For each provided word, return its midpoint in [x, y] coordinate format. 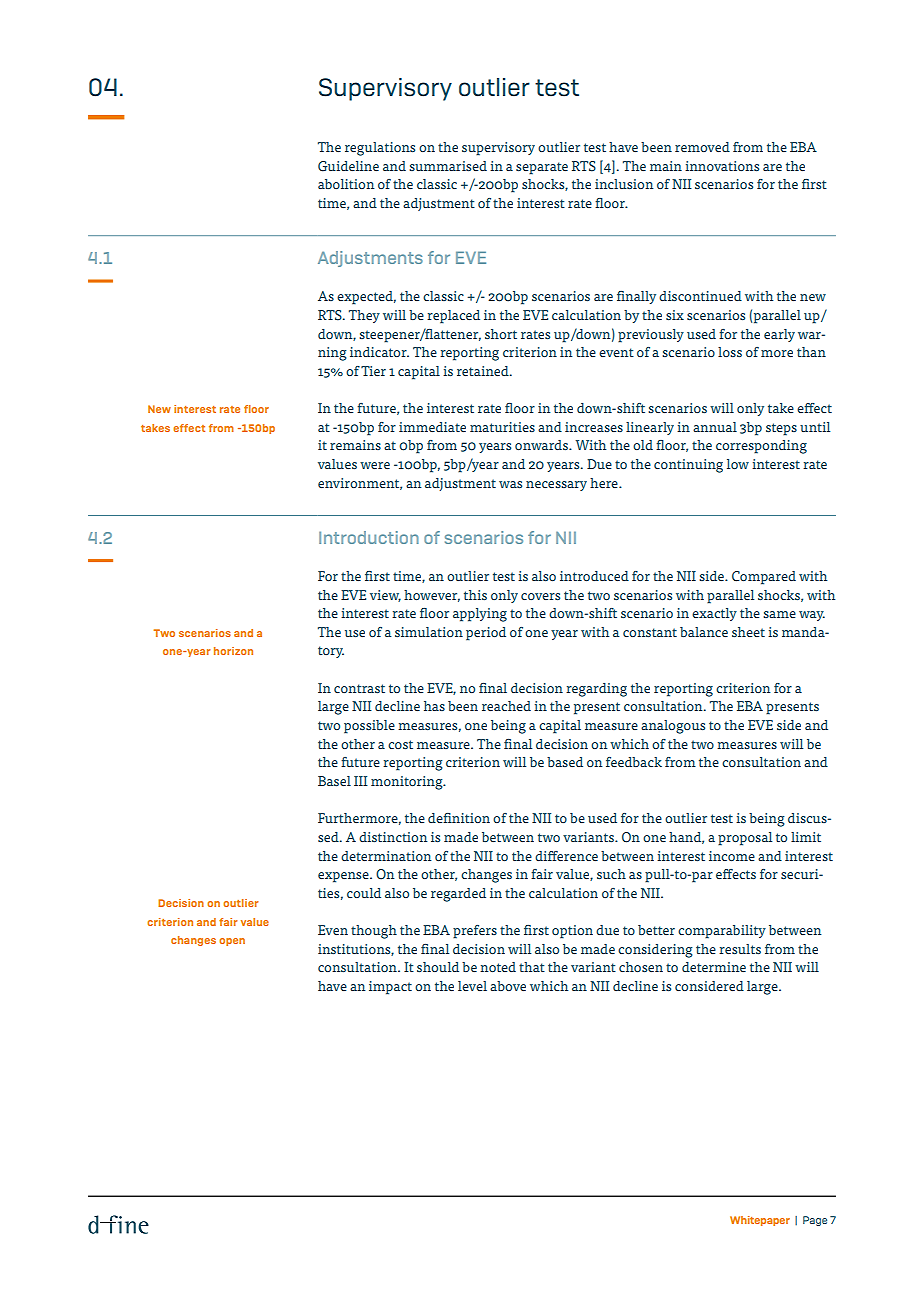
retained [484, 371]
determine [714, 967]
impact [390, 988]
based [565, 762]
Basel [334, 781]
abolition [346, 184]
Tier [373, 371]
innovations [722, 166]
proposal [745, 839]
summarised [448, 166]
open [232, 942]
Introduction [369, 537]
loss [730, 352]
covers [540, 596]
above [508, 986]
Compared [764, 578]
